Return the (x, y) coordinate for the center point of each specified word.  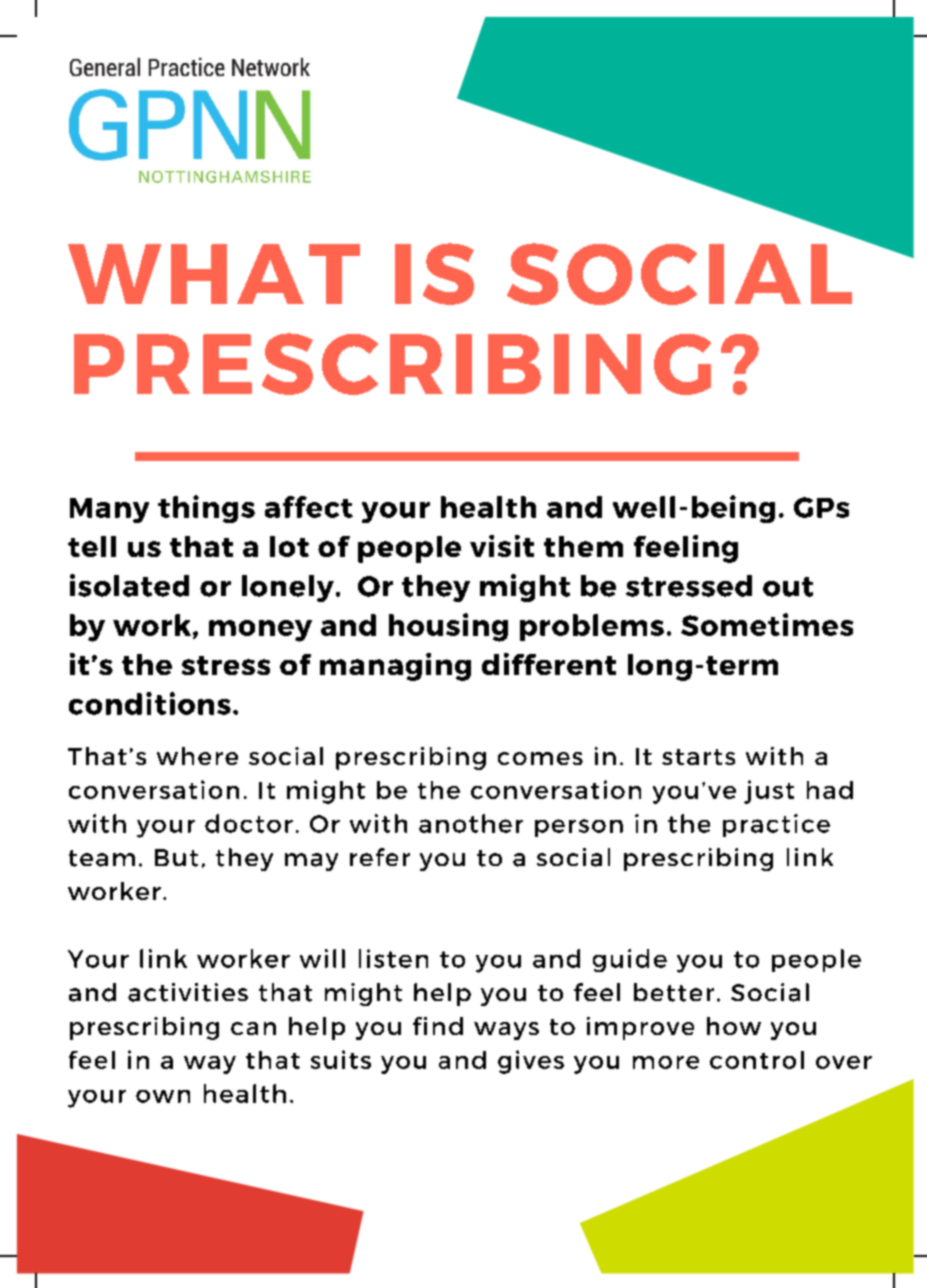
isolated (129, 585)
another (471, 823)
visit (502, 546)
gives (531, 1062)
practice (776, 825)
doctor (249, 823)
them (583, 546)
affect (309, 507)
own (163, 1096)
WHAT (214, 274)
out (788, 587)
